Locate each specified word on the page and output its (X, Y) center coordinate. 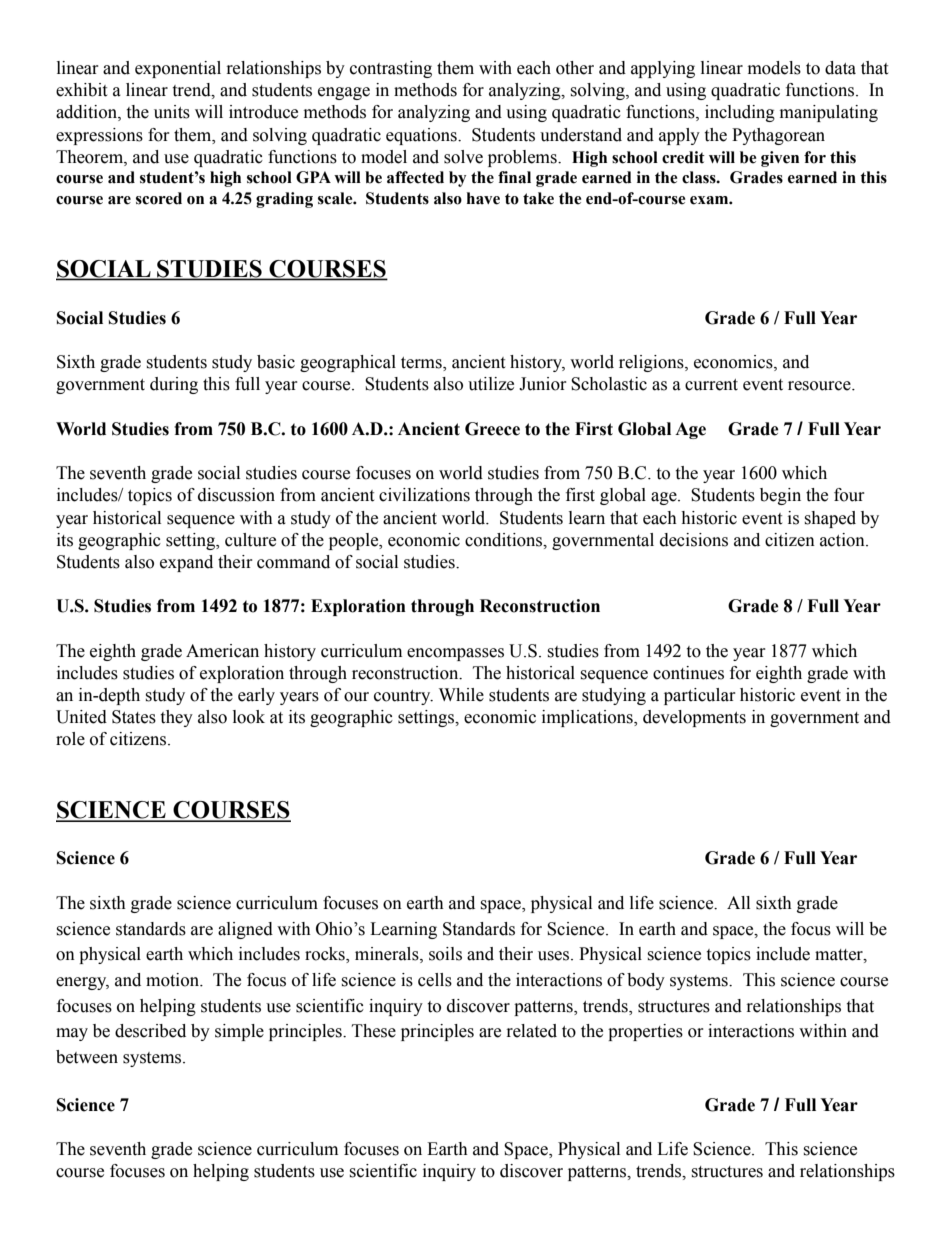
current (711, 385)
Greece (492, 429)
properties (645, 1032)
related (532, 1031)
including (740, 113)
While (461, 695)
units (172, 112)
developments (694, 718)
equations (422, 136)
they (176, 718)
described (150, 1031)
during (174, 385)
